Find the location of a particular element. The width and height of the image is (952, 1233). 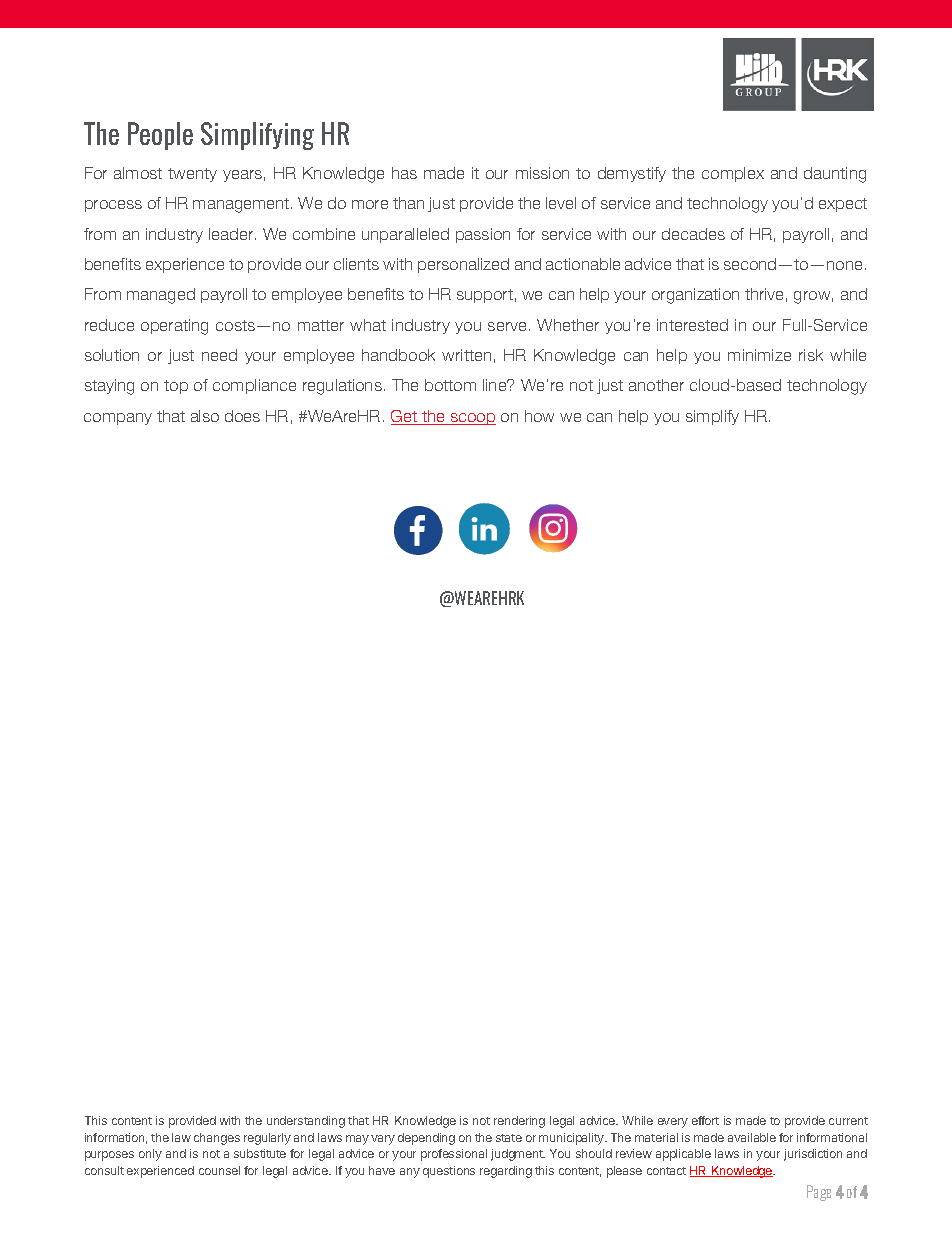

complex is located at coordinates (733, 174).
